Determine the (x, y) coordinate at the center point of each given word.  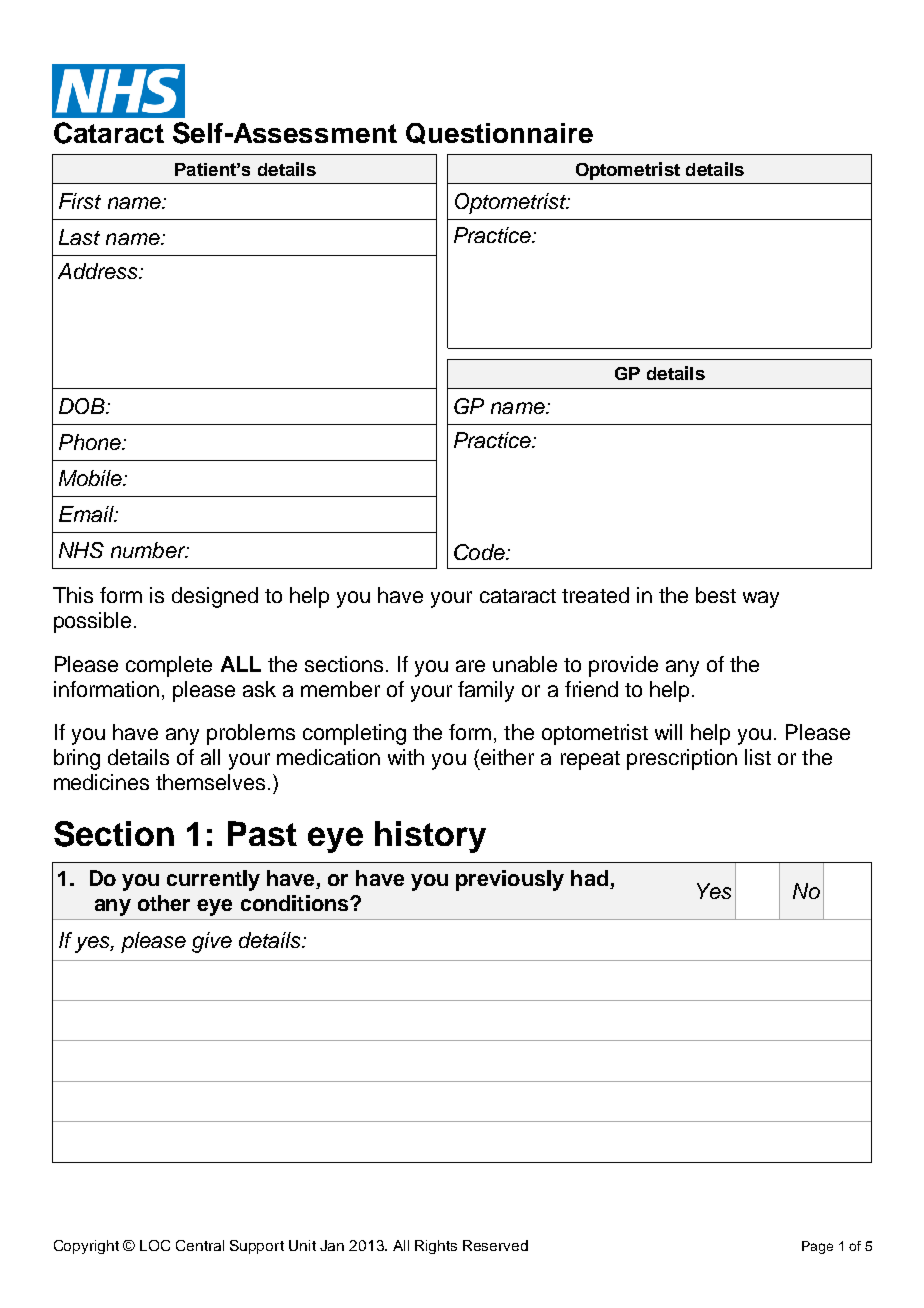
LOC (155, 1245)
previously (510, 880)
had (589, 878)
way (761, 599)
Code (480, 552)
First (80, 201)
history (430, 837)
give (212, 942)
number (149, 550)
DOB (83, 406)
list (758, 757)
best (716, 595)
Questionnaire (499, 133)
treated (595, 595)
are (470, 666)
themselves (210, 782)
